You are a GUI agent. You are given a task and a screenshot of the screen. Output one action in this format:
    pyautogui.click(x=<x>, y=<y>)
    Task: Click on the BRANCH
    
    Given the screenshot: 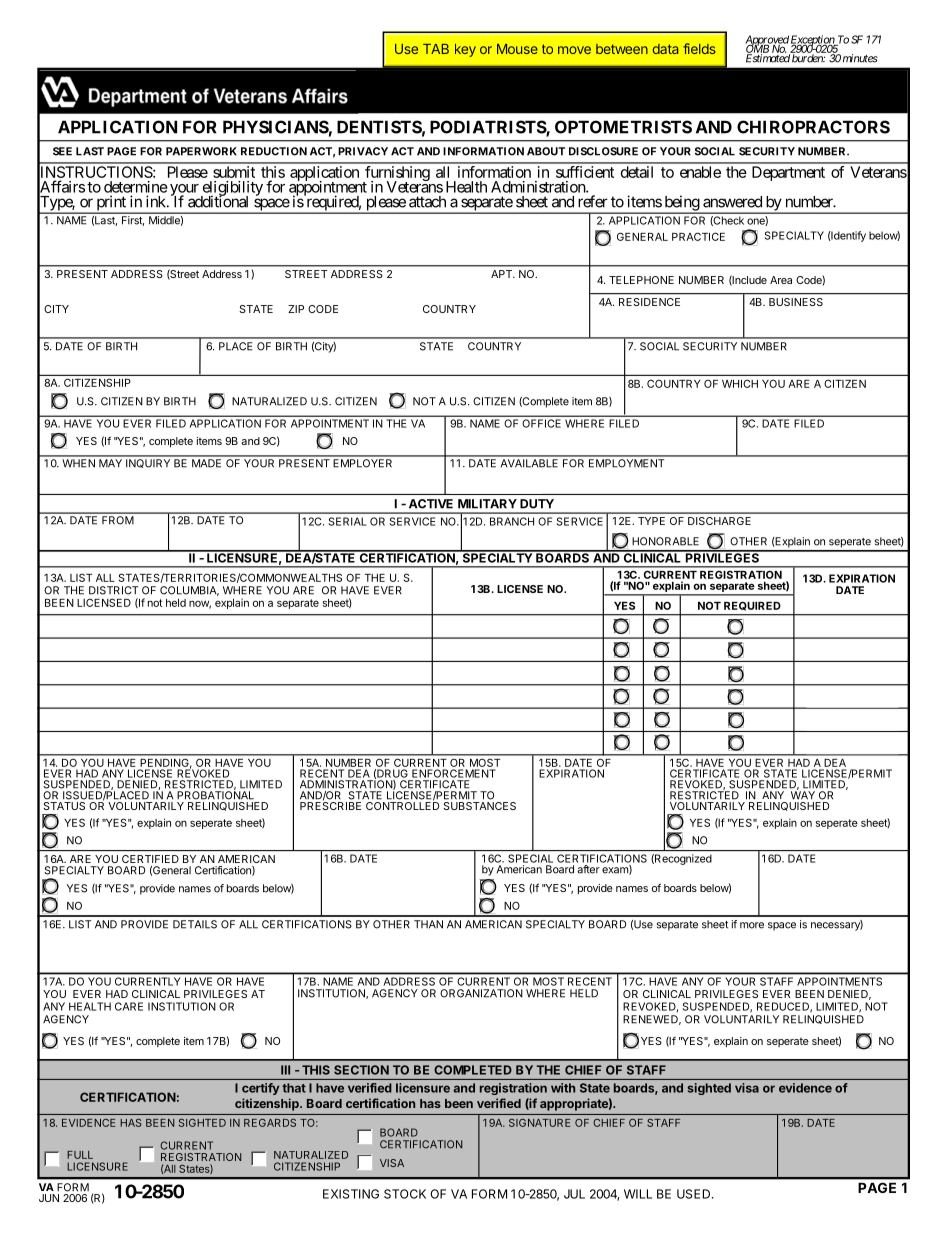 What is the action you would take?
    pyautogui.click(x=512, y=521)
